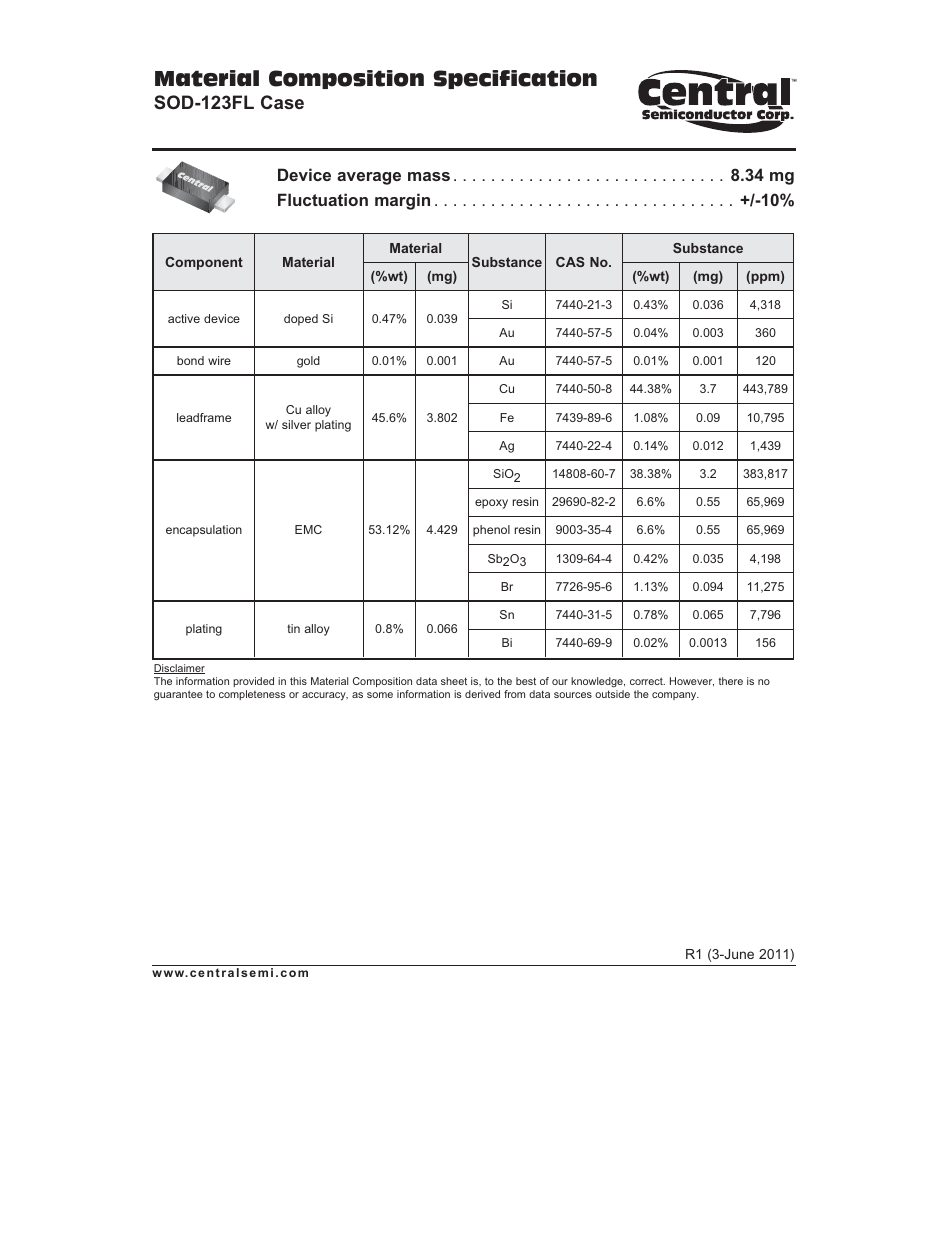 This document has height=1233, width=952. What do you see at coordinates (282, 102) in the document?
I see `Case` at bounding box center [282, 102].
